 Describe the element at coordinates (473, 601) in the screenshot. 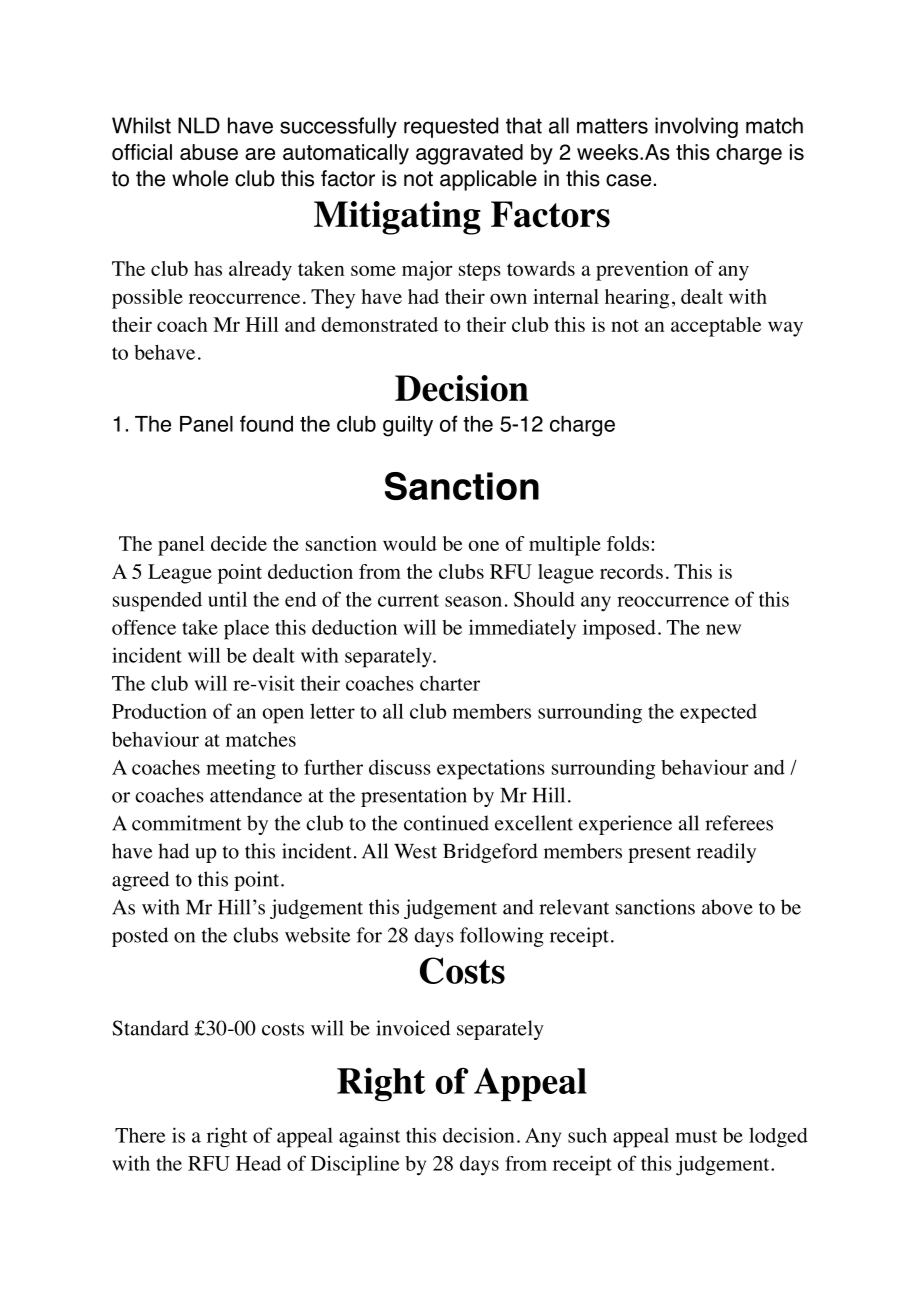

I see `season` at that location.
